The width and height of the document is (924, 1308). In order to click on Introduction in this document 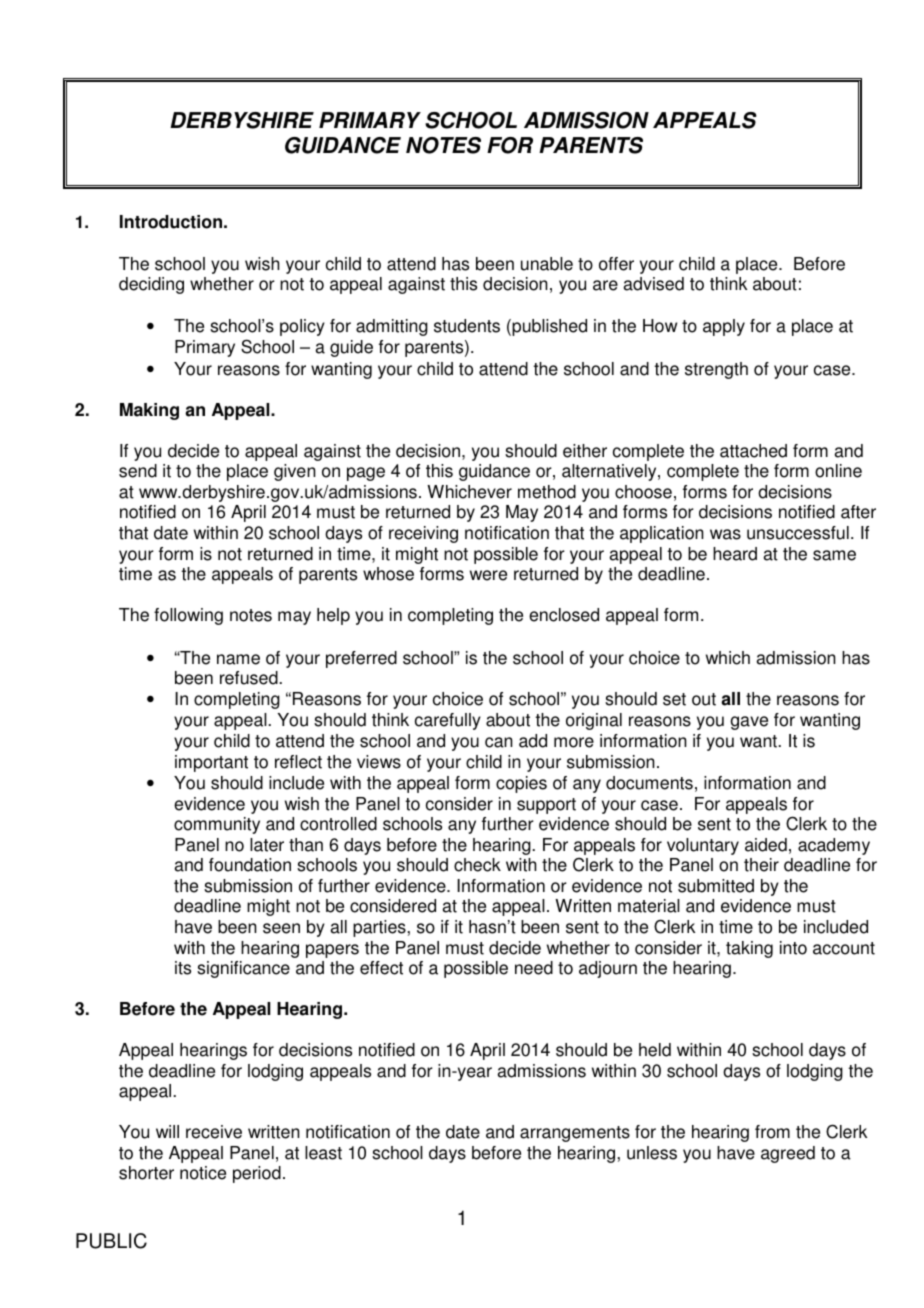, I will do `click(171, 222)`.
